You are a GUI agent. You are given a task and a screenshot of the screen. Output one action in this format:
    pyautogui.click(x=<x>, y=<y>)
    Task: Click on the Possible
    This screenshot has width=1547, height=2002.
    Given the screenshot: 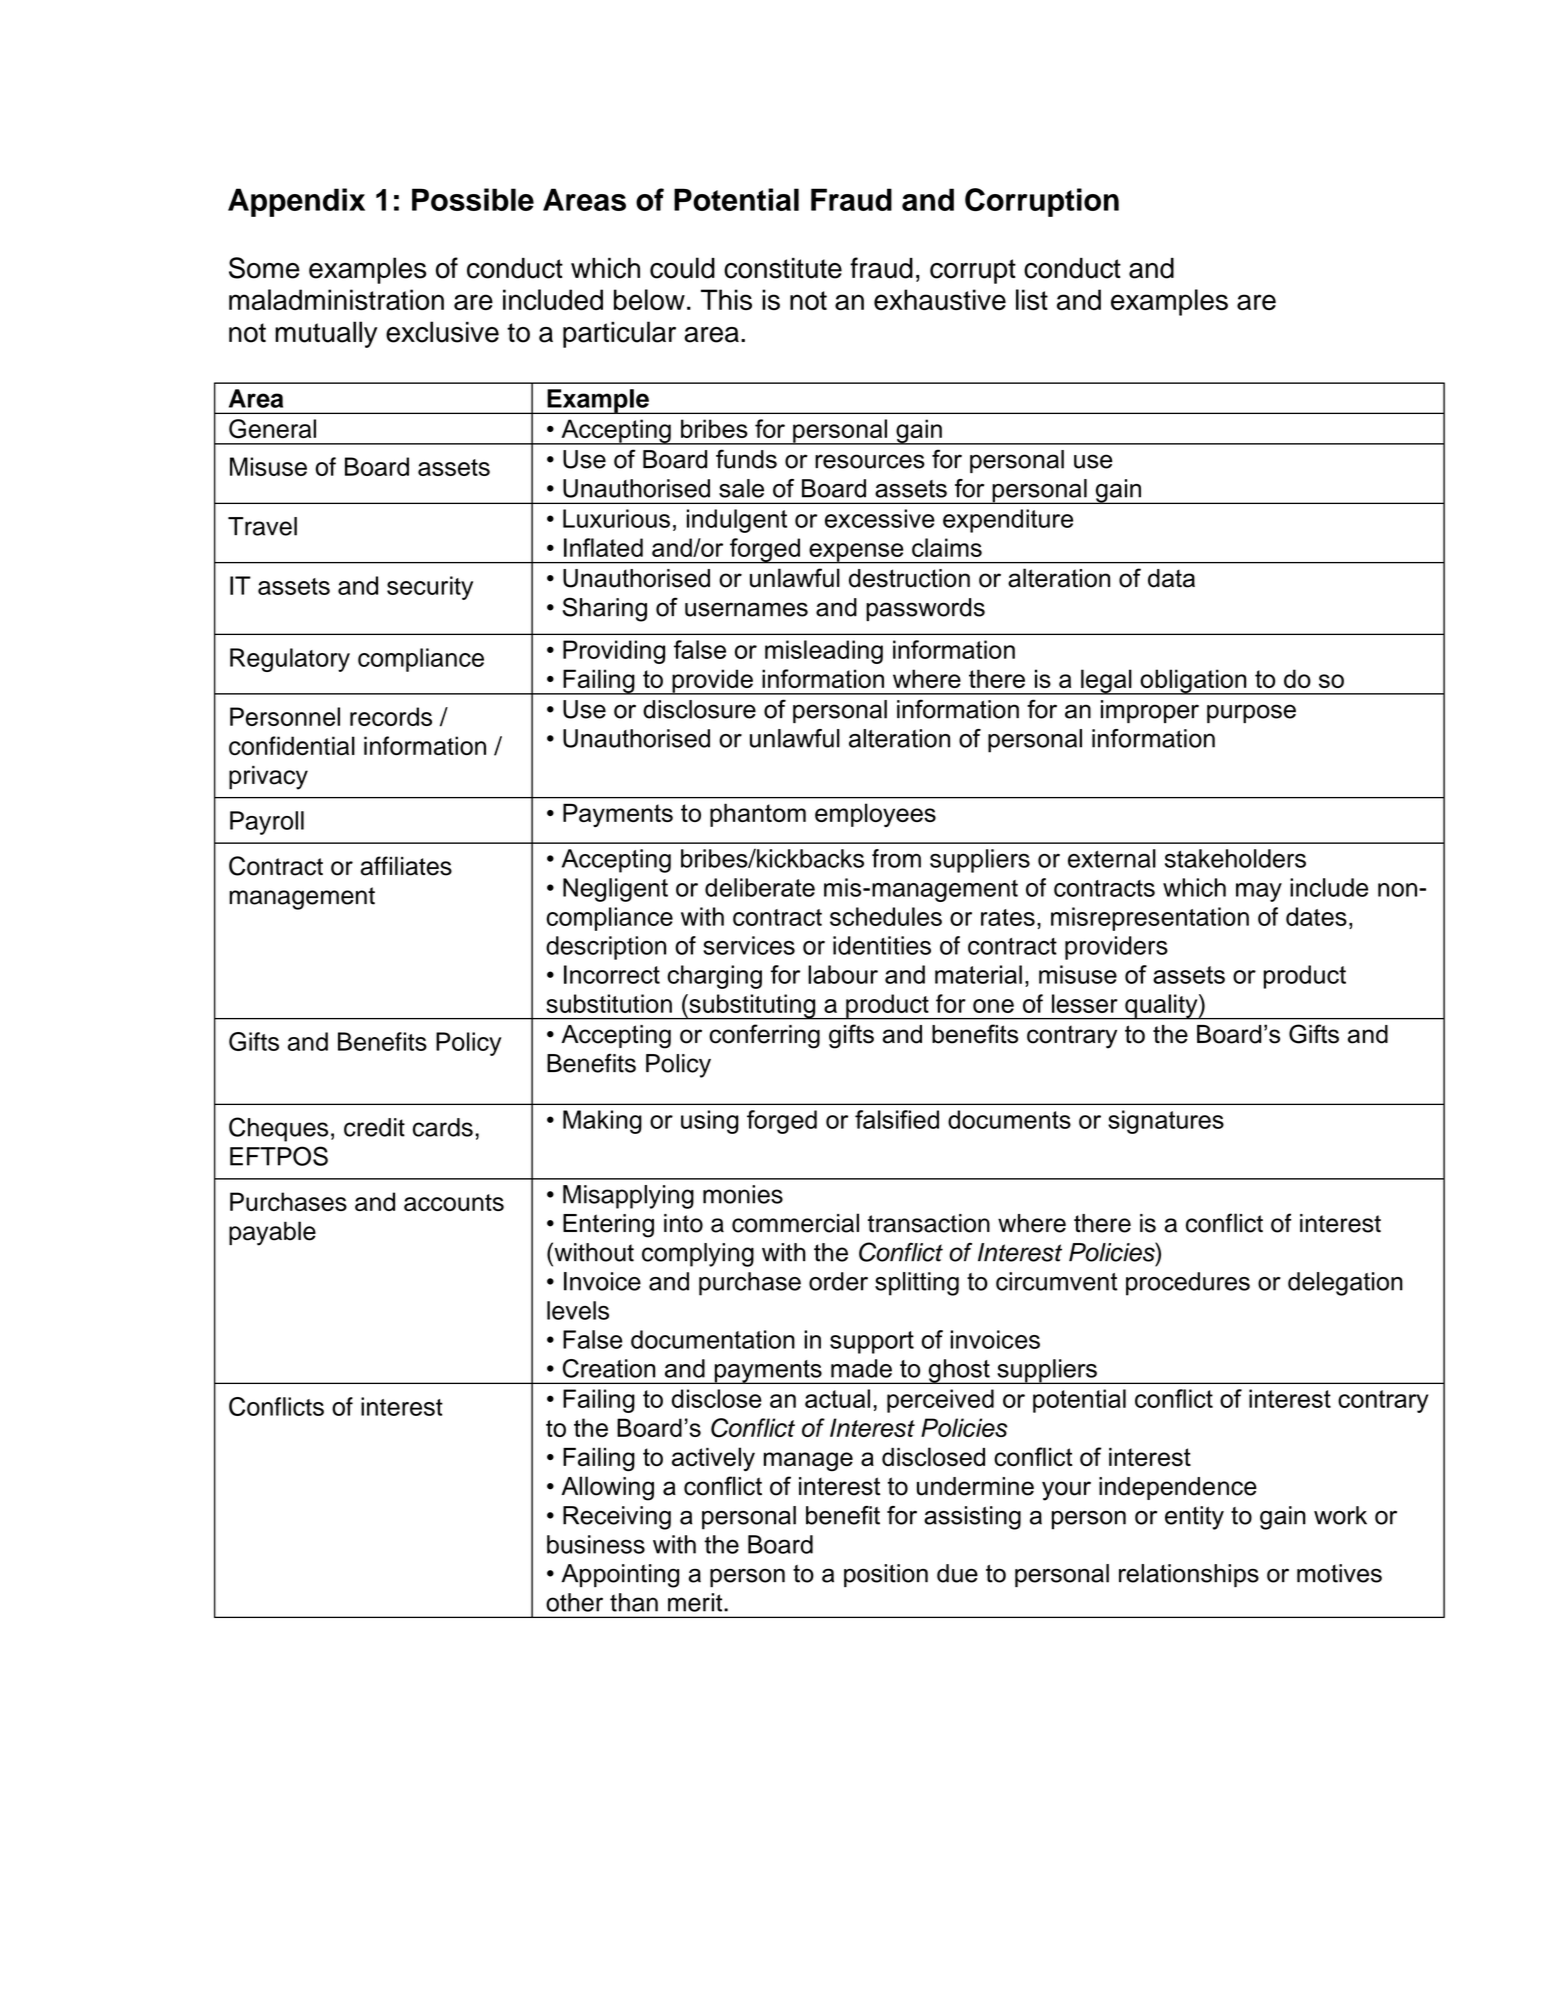 What is the action you would take?
    pyautogui.click(x=473, y=199)
